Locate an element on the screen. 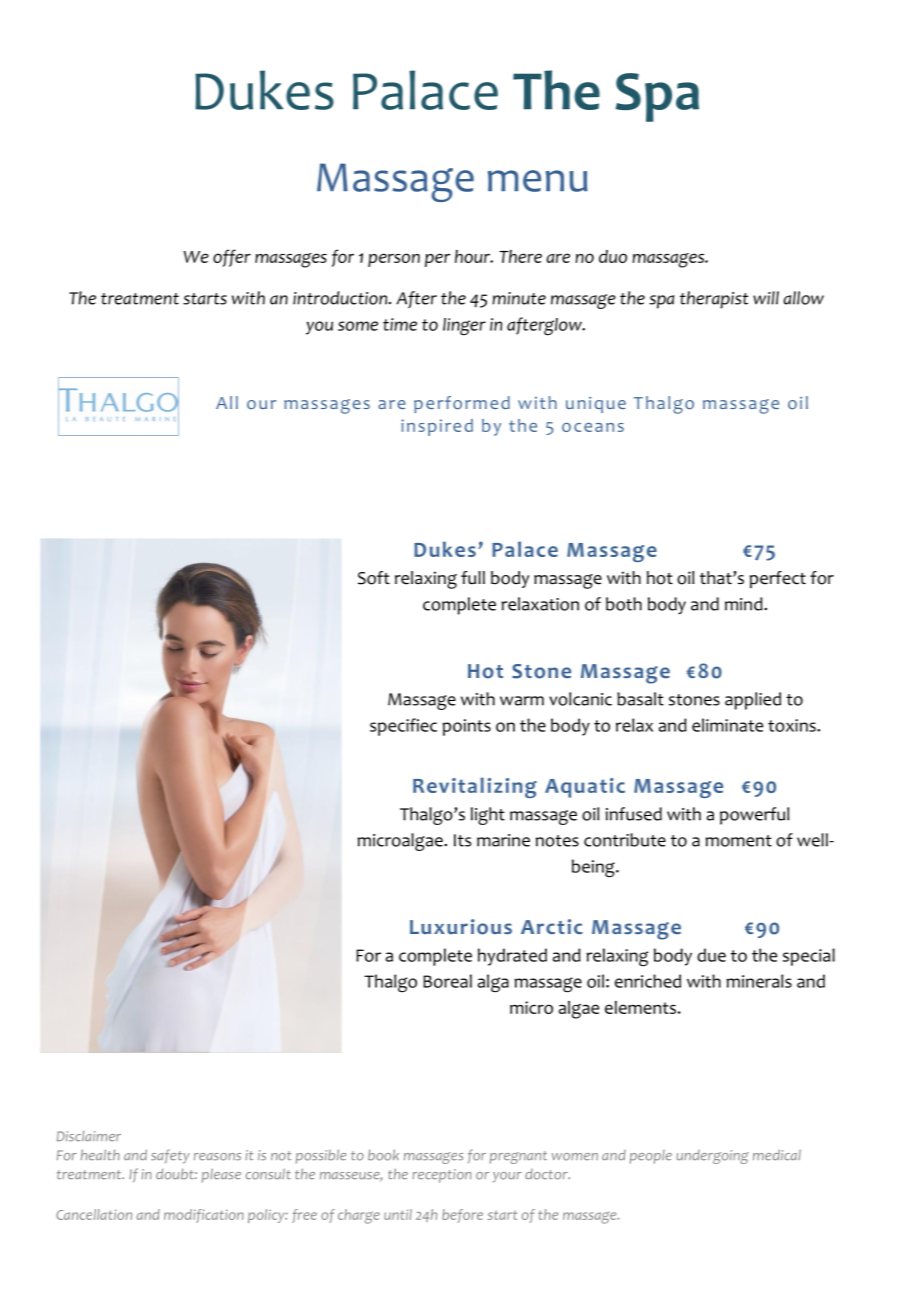 The height and width of the screenshot is (1308, 924). therapist is located at coordinates (714, 300).
